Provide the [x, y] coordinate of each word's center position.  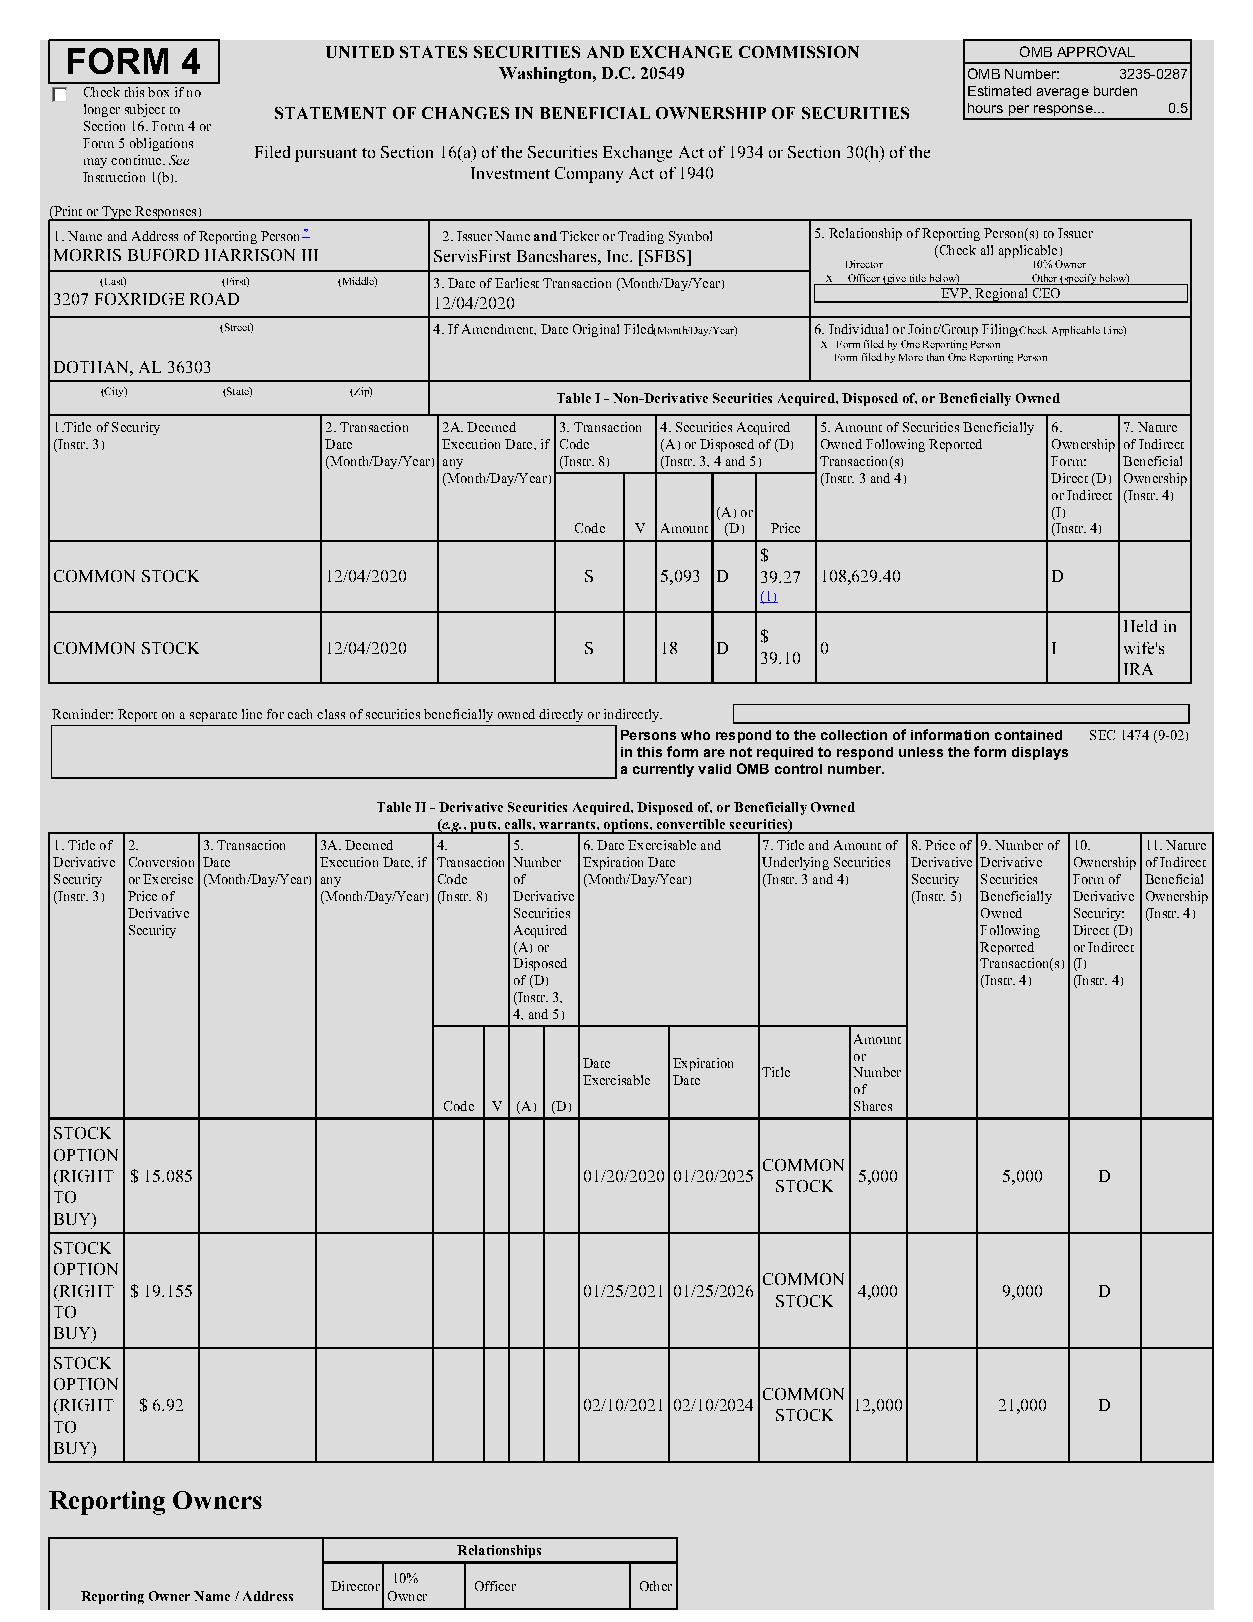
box [158, 92]
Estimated [999, 91]
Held [1140, 626]
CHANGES [465, 113]
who [695, 735]
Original [596, 330]
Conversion [161, 862]
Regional [1001, 295]
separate [213, 717]
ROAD [214, 299]
